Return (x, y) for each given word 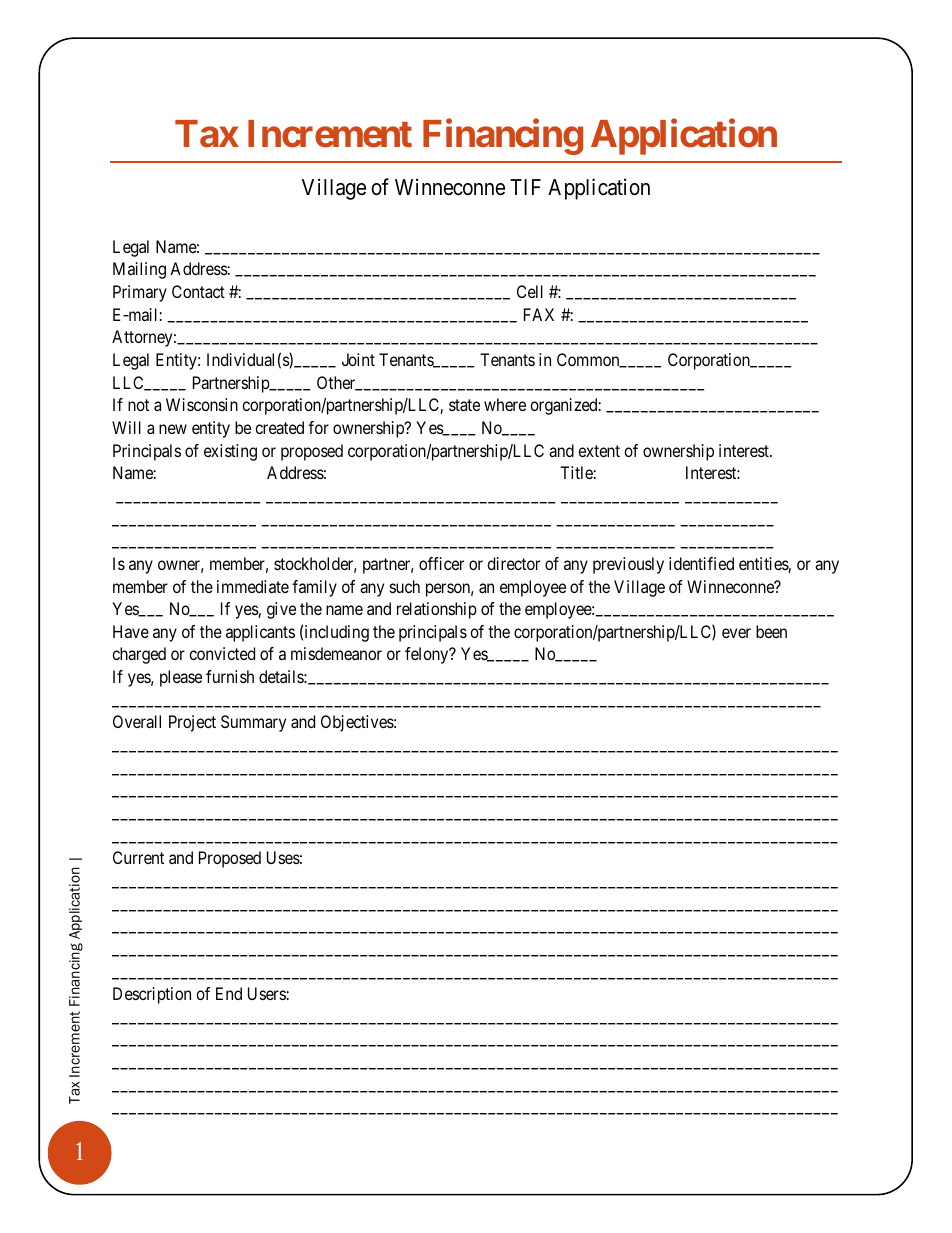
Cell (530, 291)
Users (267, 993)
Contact (198, 291)
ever (736, 633)
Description (152, 995)
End (229, 993)
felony (428, 655)
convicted (222, 653)
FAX (539, 314)
